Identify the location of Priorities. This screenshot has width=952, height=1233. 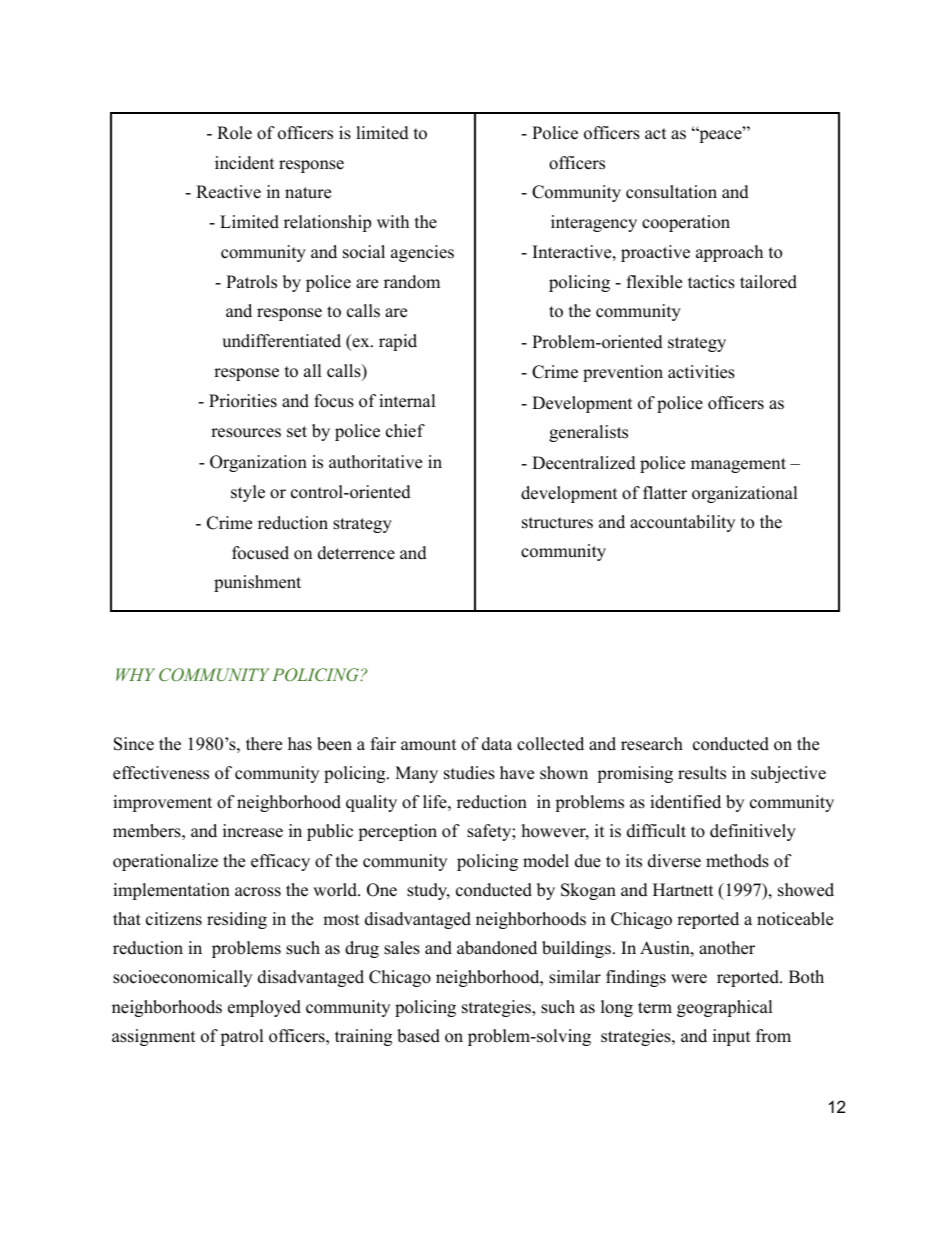
(243, 401).
